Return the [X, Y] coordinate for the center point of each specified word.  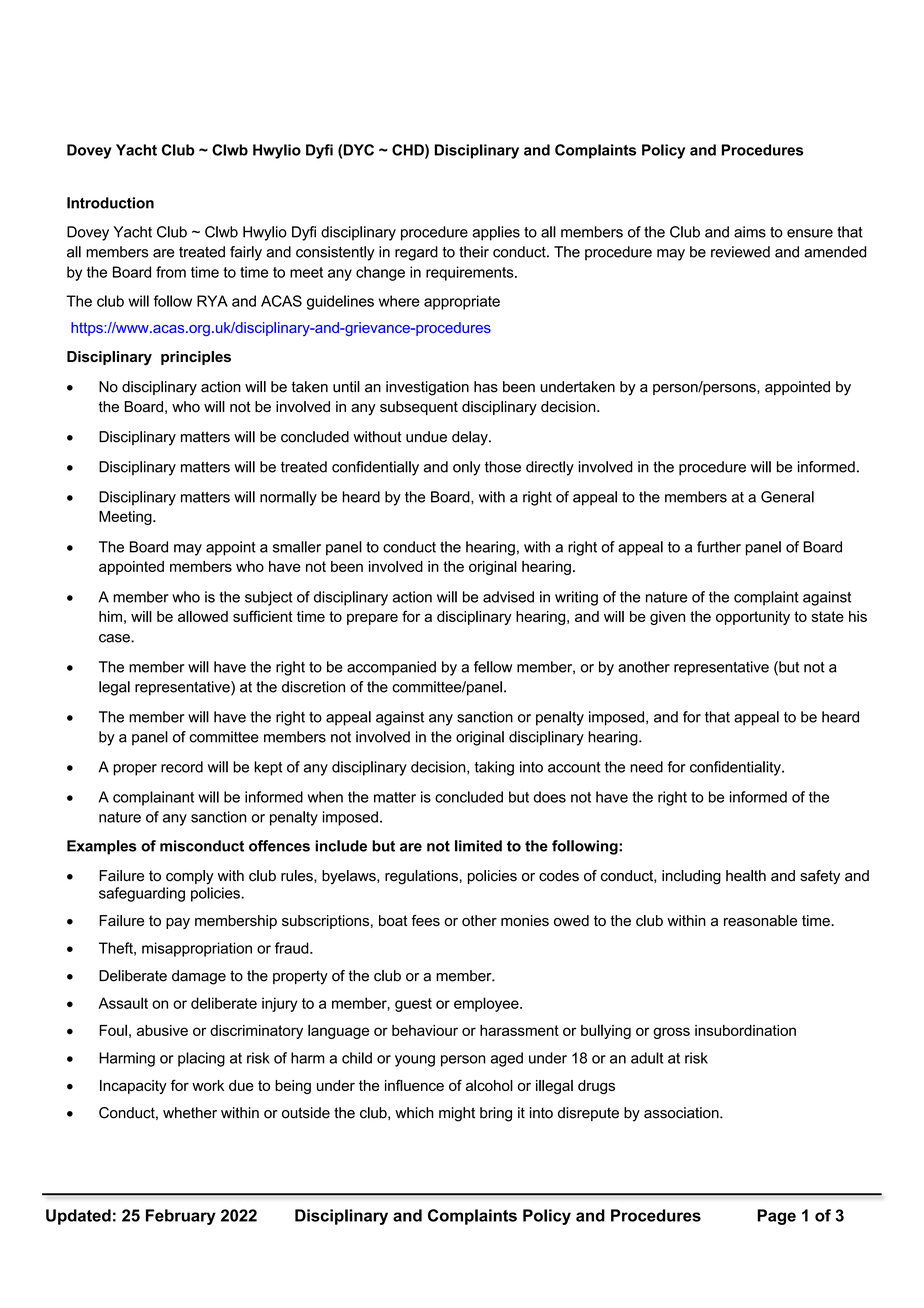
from [171, 272]
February [181, 1217]
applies [496, 233]
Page [776, 1217]
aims [750, 232]
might [457, 1114]
